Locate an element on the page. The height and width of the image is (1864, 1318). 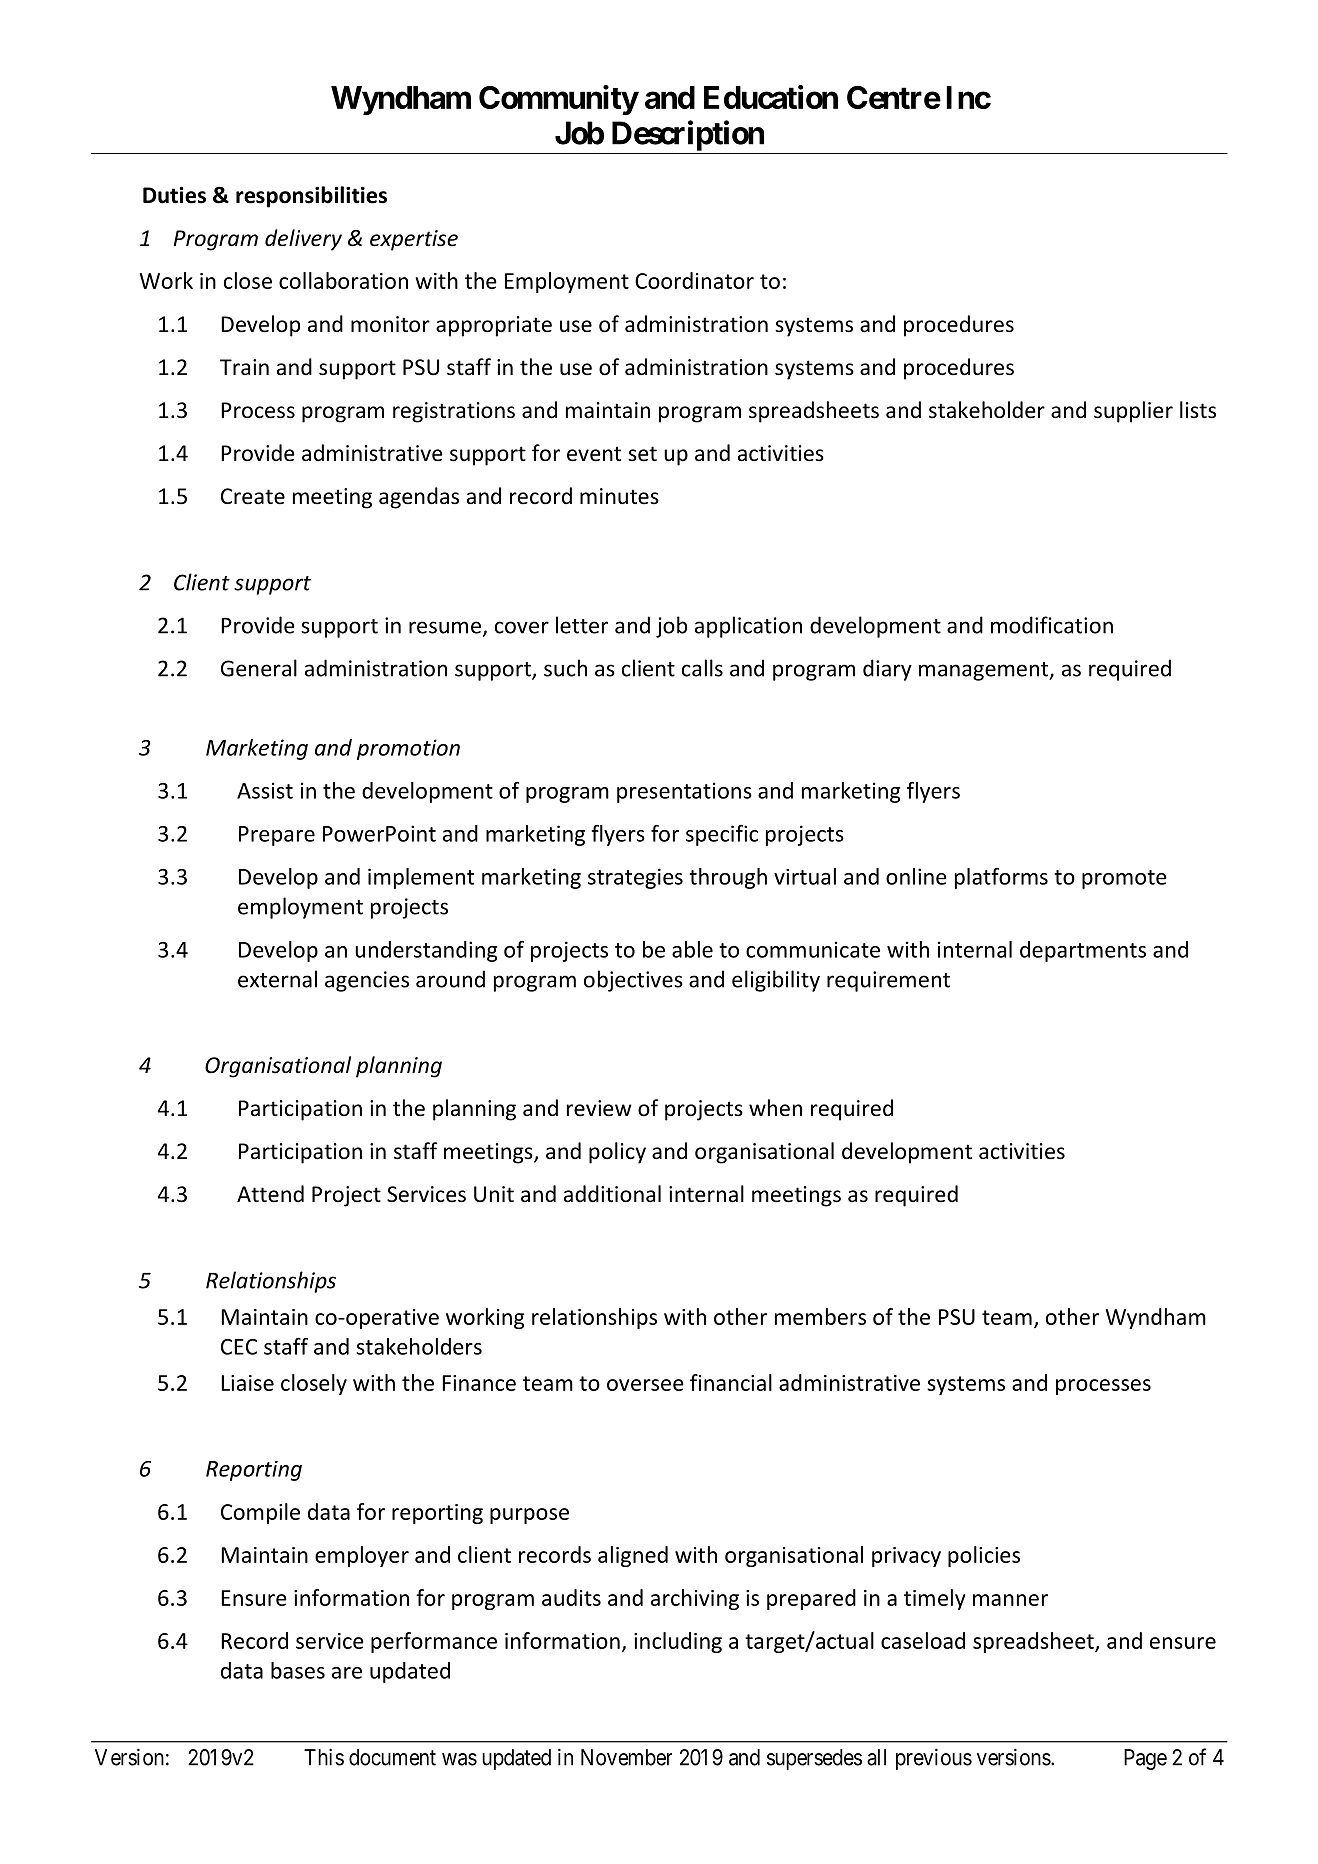
calls is located at coordinates (702, 668).
